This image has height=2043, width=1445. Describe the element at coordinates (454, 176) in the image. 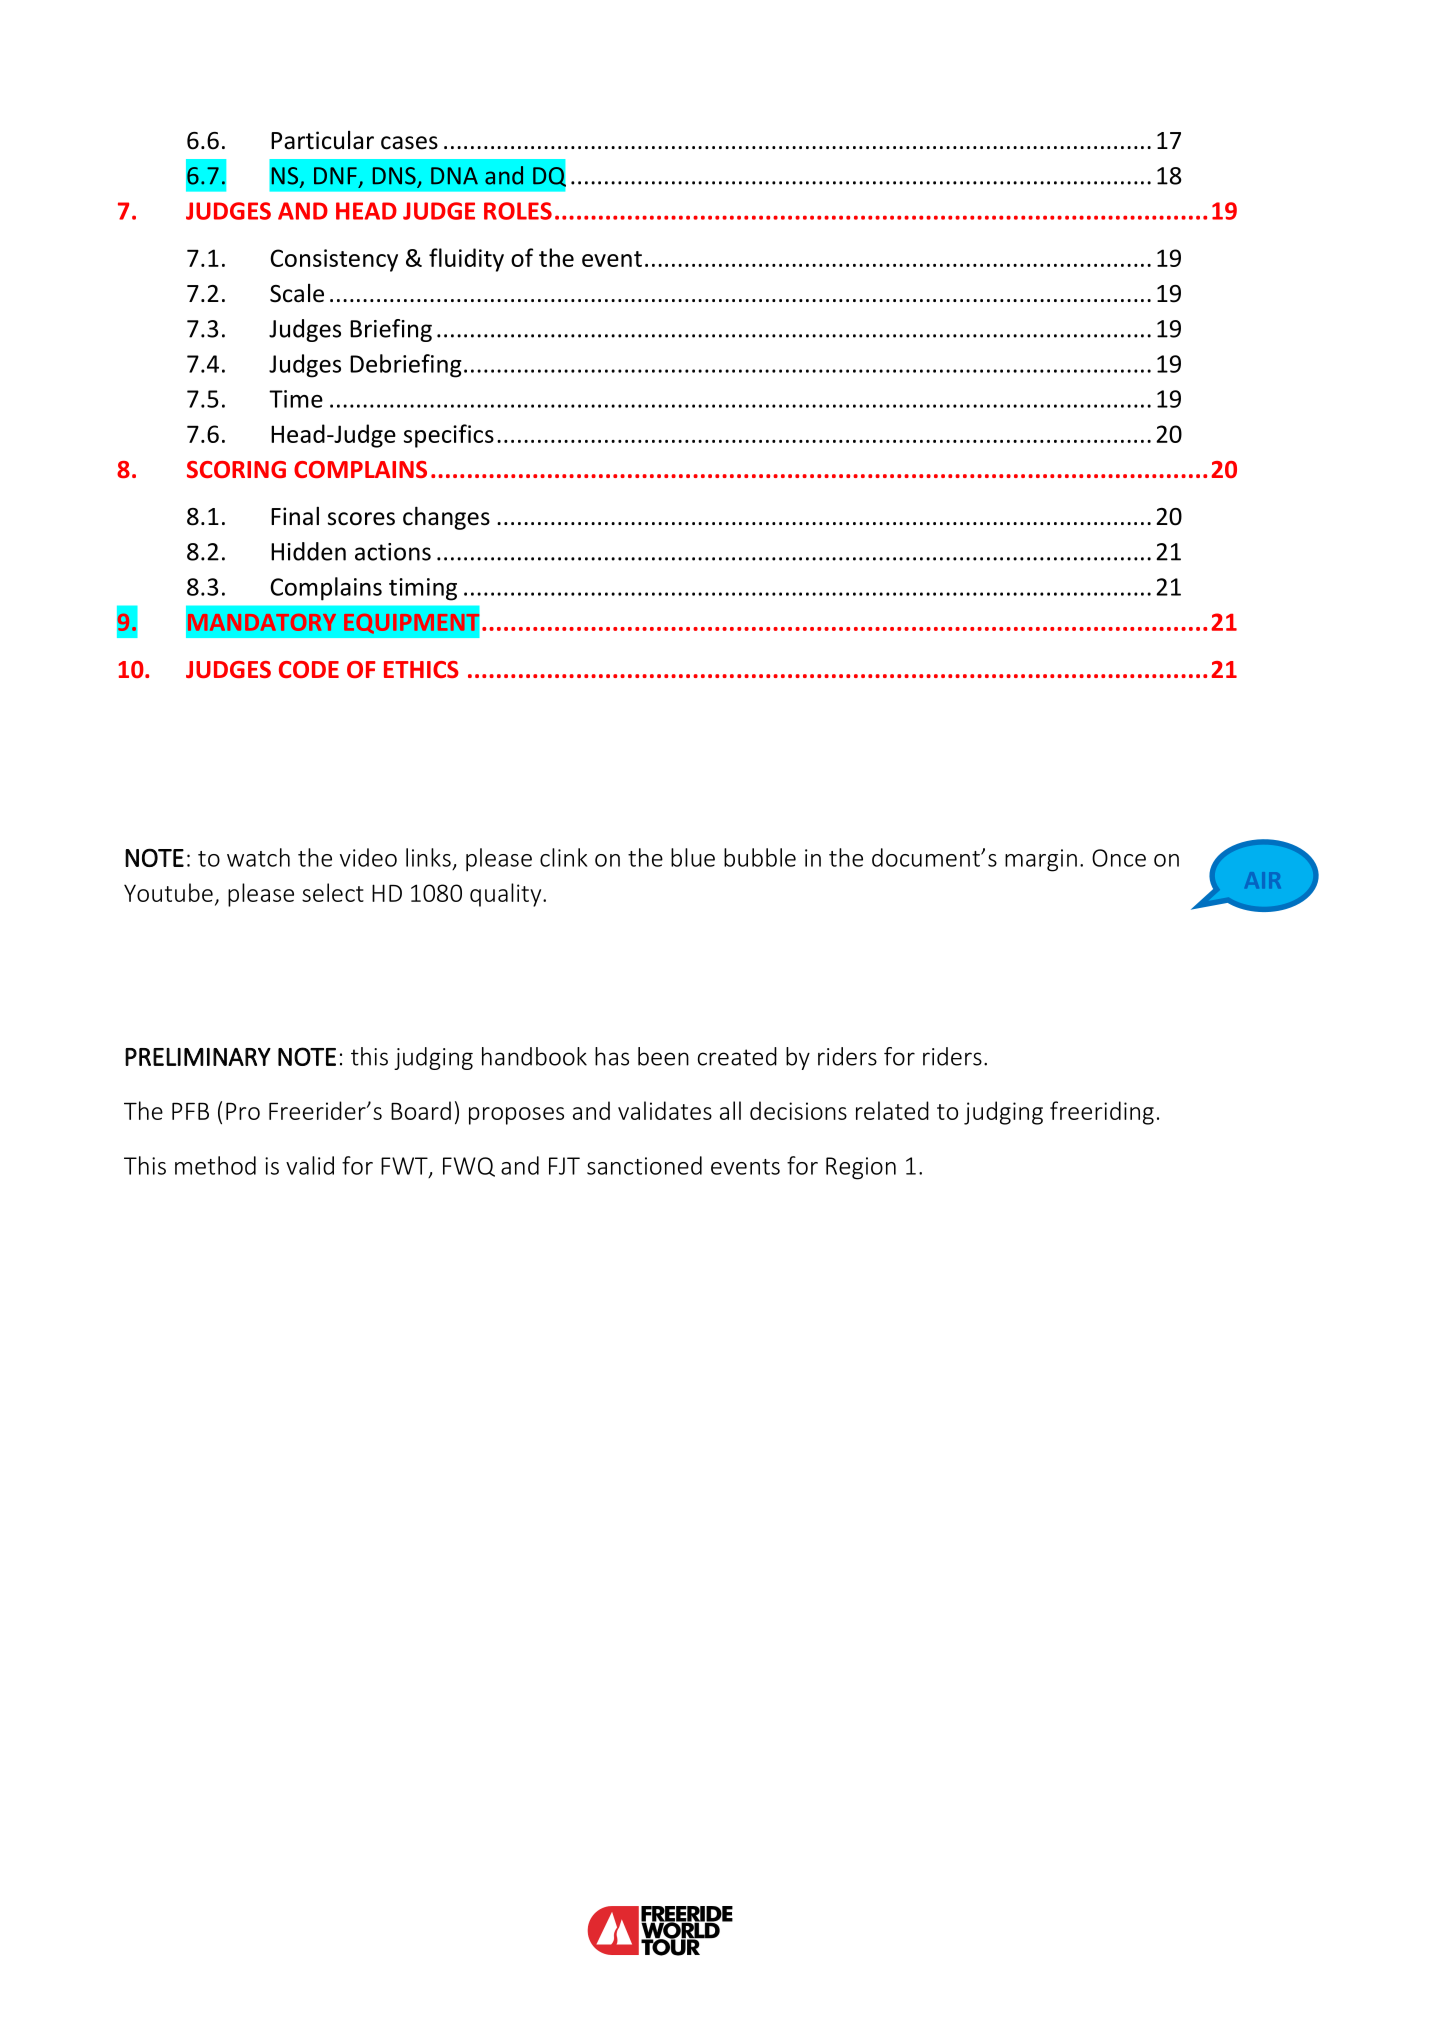

I see `DNA` at that location.
